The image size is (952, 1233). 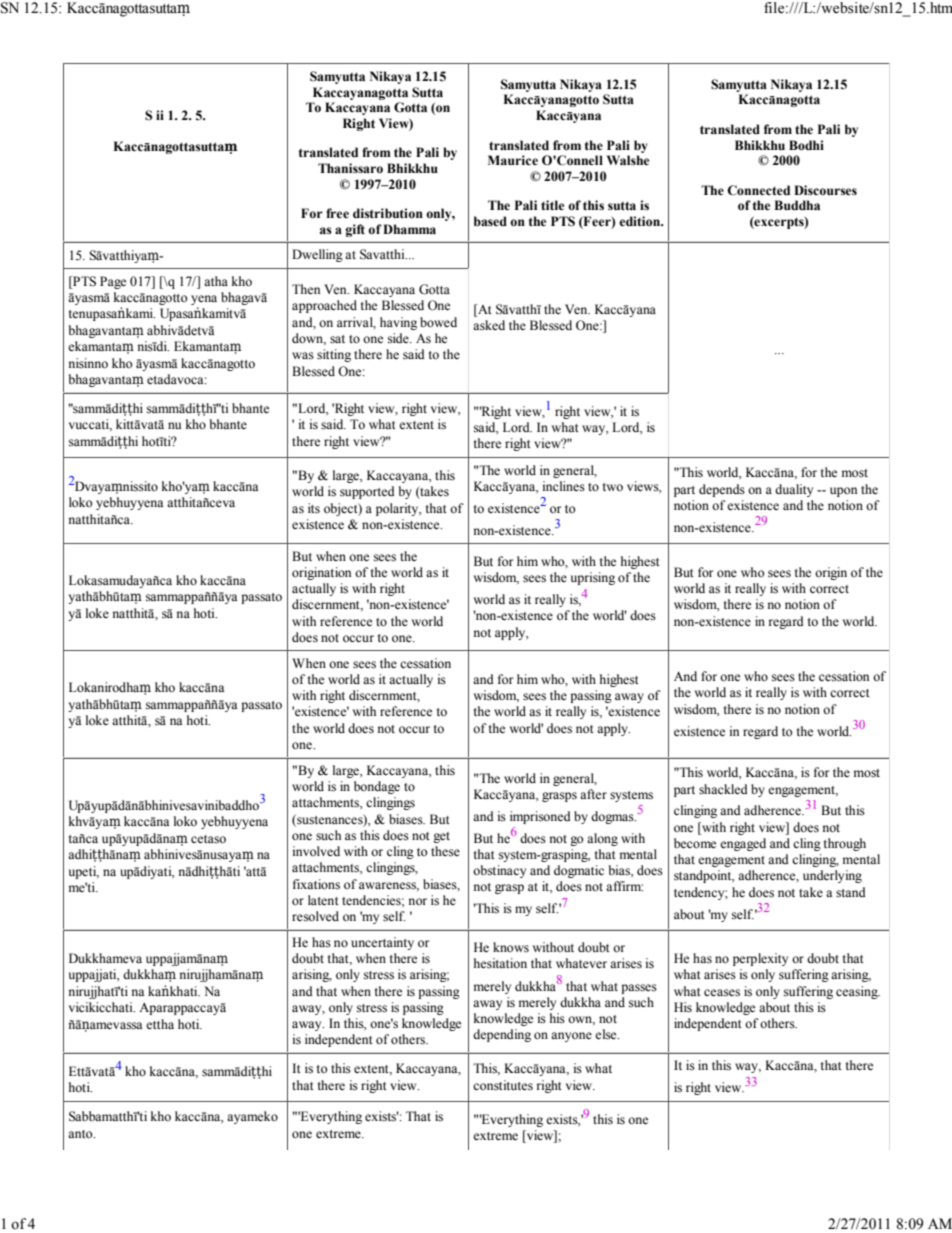 What do you see at coordinates (513, 160) in the screenshot?
I see `Maurice` at bounding box center [513, 160].
